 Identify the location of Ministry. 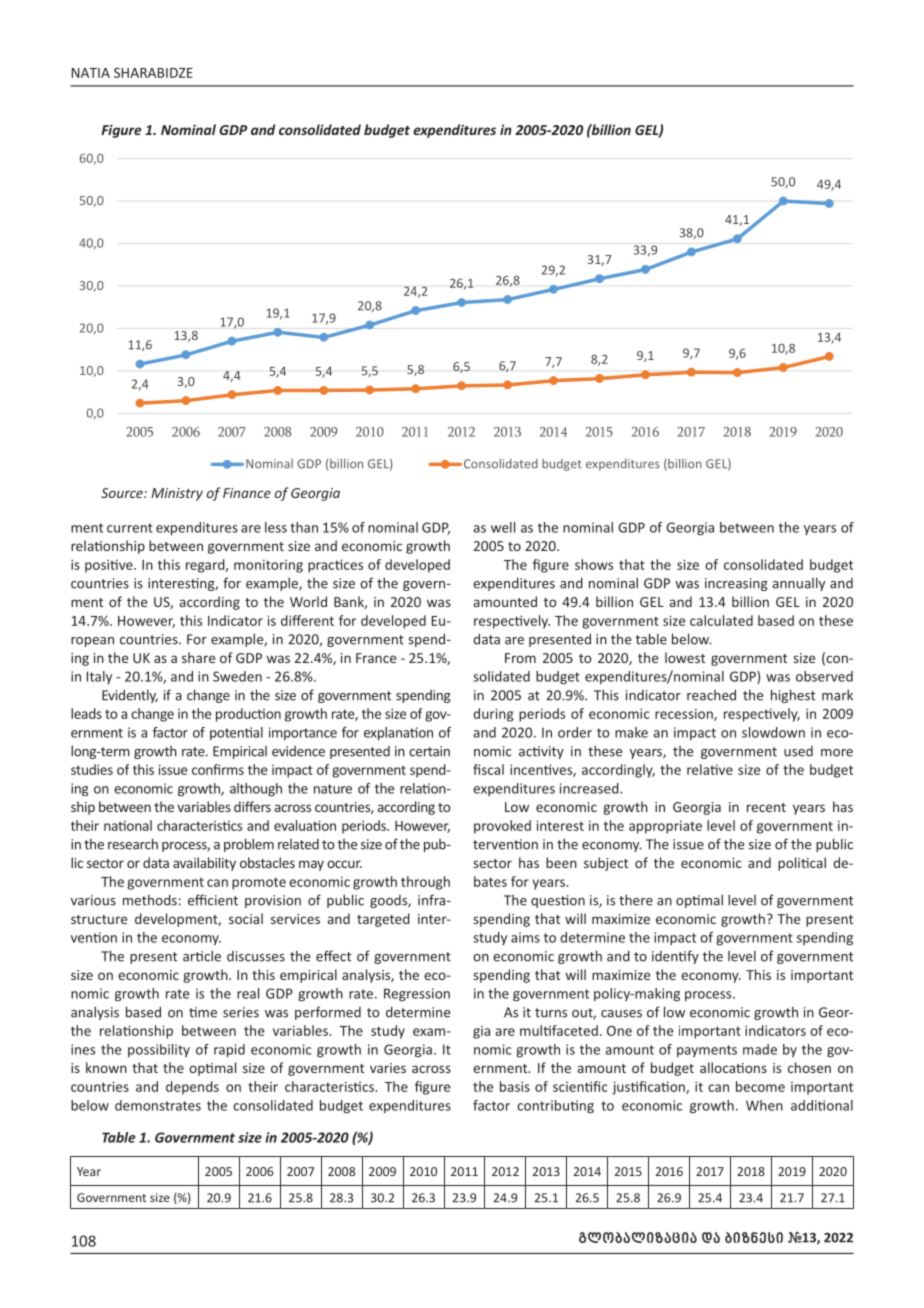
(177, 494).
